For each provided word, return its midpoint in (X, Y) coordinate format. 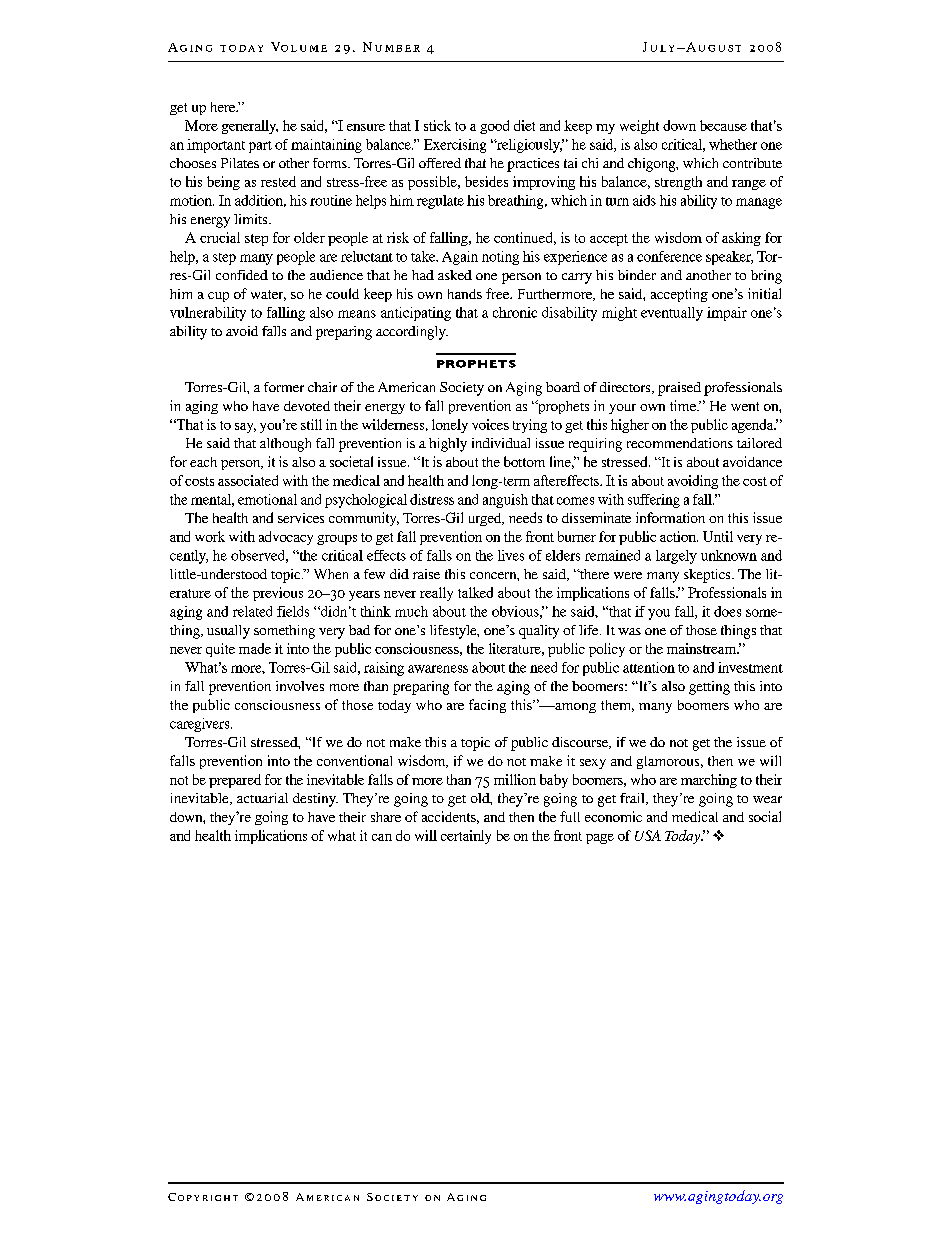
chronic (515, 312)
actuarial (262, 798)
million (515, 779)
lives (511, 555)
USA (648, 835)
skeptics (708, 576)
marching (709, 781)
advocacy (286, 538)
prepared (235, 781)
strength (678, 183)
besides (486, 181)
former (284, 387)
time (684, 405)
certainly (466, 837)
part (260, 147)
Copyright (203, 1197)
